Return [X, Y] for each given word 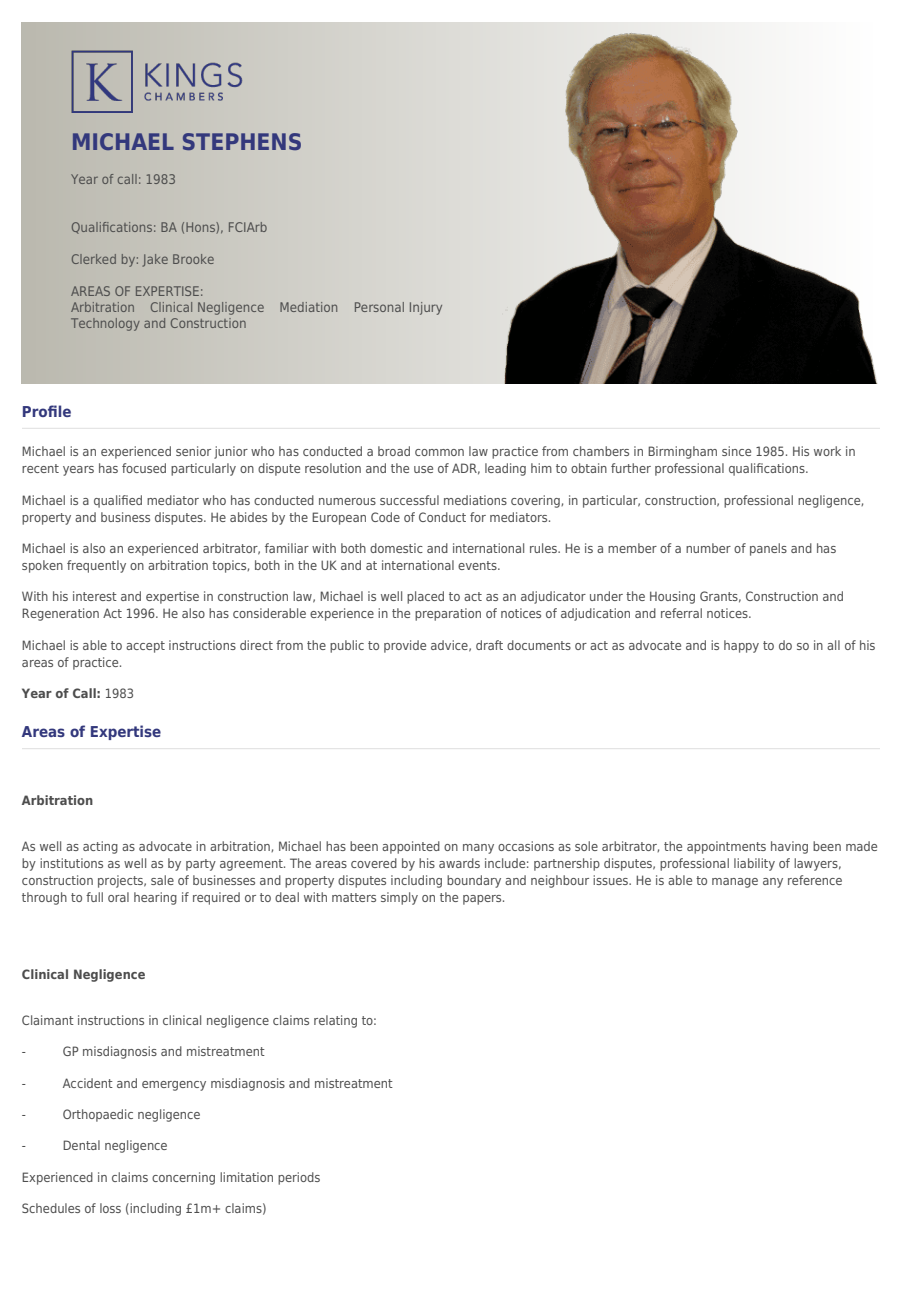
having [789, 847]
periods [299, 1178]
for [478, 517]
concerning [183, 1178]
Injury [426, 308]
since [736, 451]
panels [768, 549]
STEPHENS [242, 141]
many [478, 849]
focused [144, 468]
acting [100, 847]
